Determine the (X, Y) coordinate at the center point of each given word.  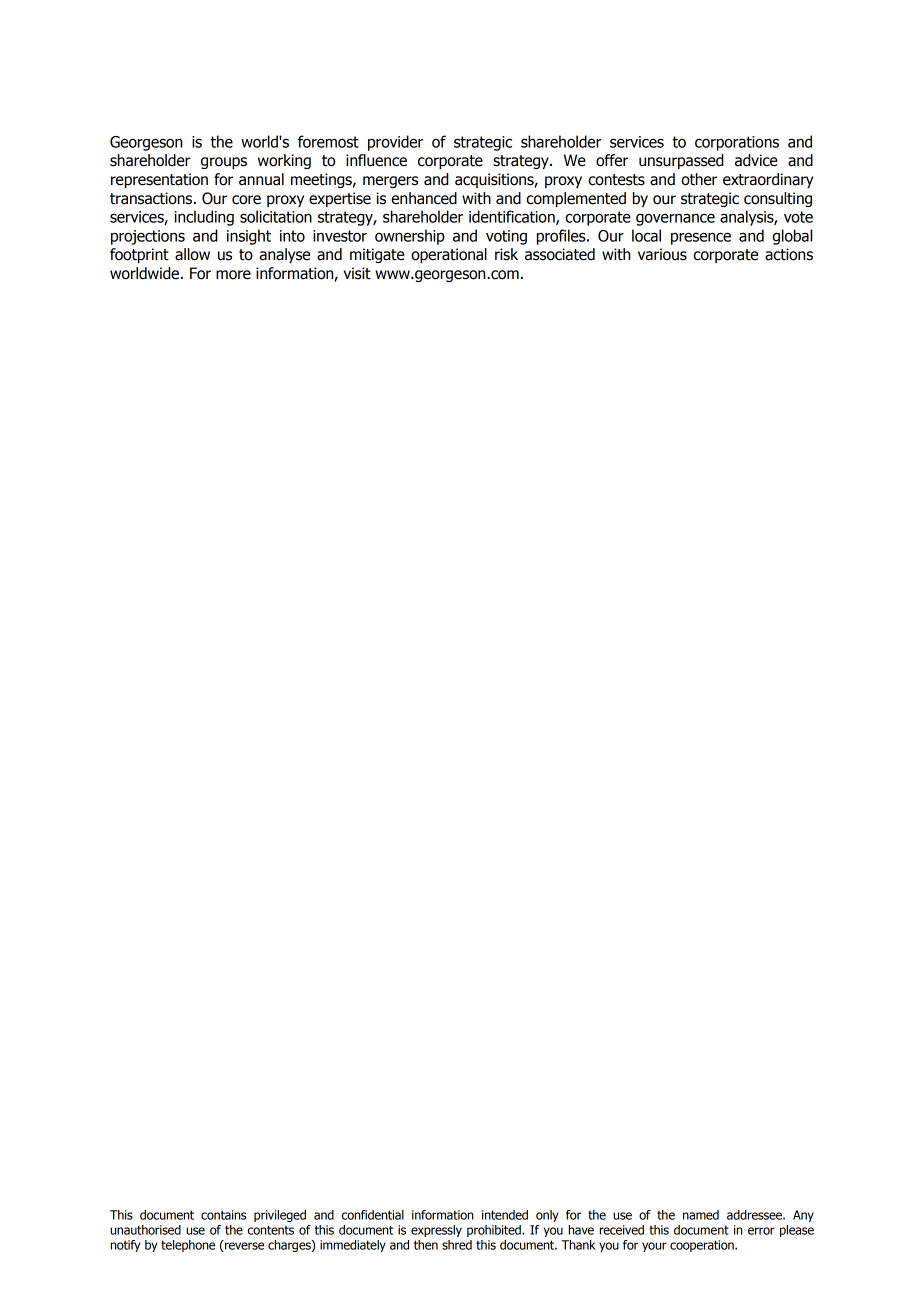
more (233, 275)
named (701, 1215)
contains (223, 1215)
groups (224, 163)
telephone (188, 1246)
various (662, 254)
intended (505, 1215)
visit (357, 273)
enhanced (424, 198)
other (699, 179)
